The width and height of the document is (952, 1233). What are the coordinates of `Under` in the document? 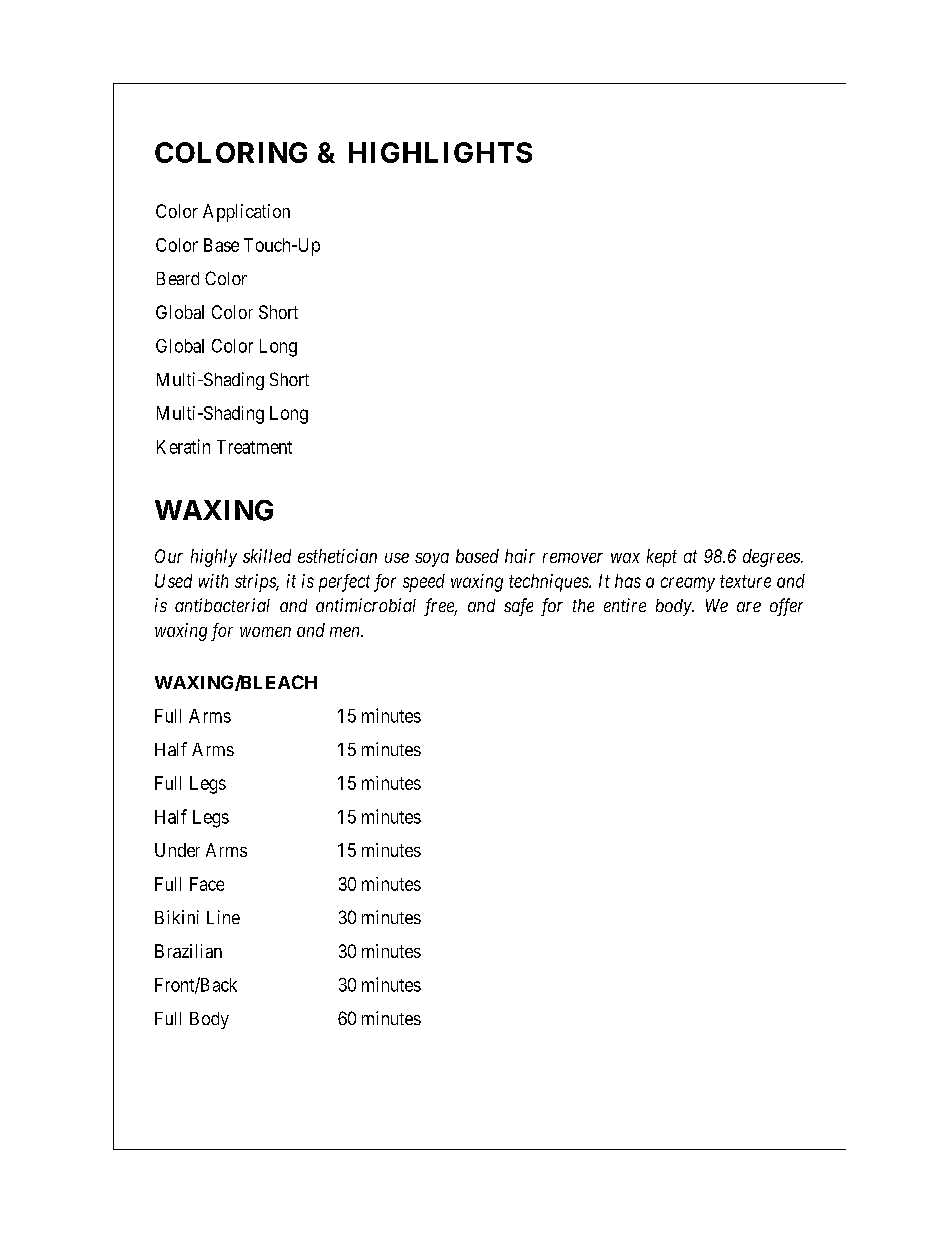 It's located at (177, 850).
